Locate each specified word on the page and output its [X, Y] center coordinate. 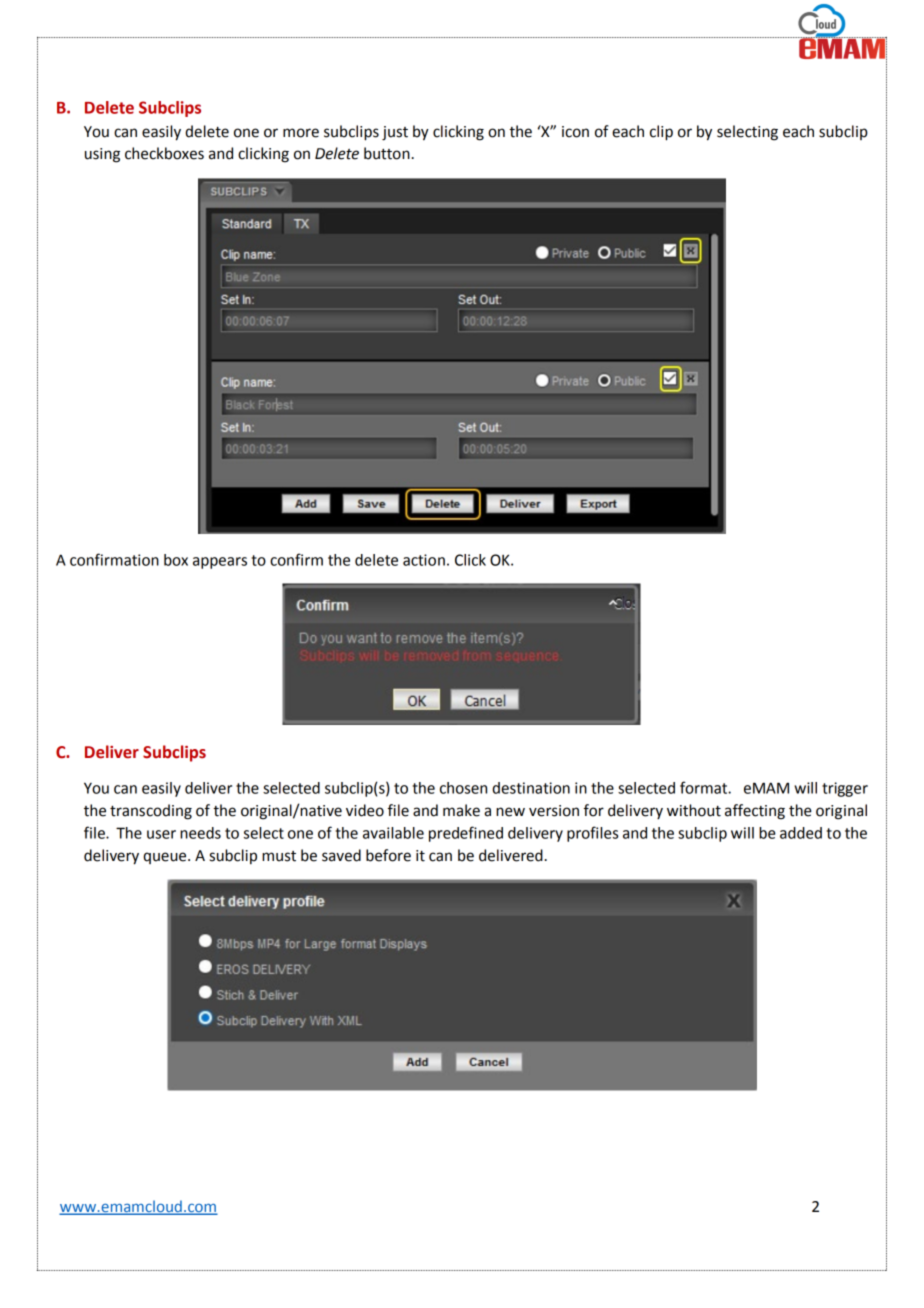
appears [220, 563]
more [301, 133]
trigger [845, 789]
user [161, 834]
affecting [755, 812]
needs [200, 833]
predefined [466, 834]
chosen [463, 788]
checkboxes [164, 153]
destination [531, 788]
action [424, 560]
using [102, 155]
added [801, 833]
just [395, 133]
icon [575, 132]
